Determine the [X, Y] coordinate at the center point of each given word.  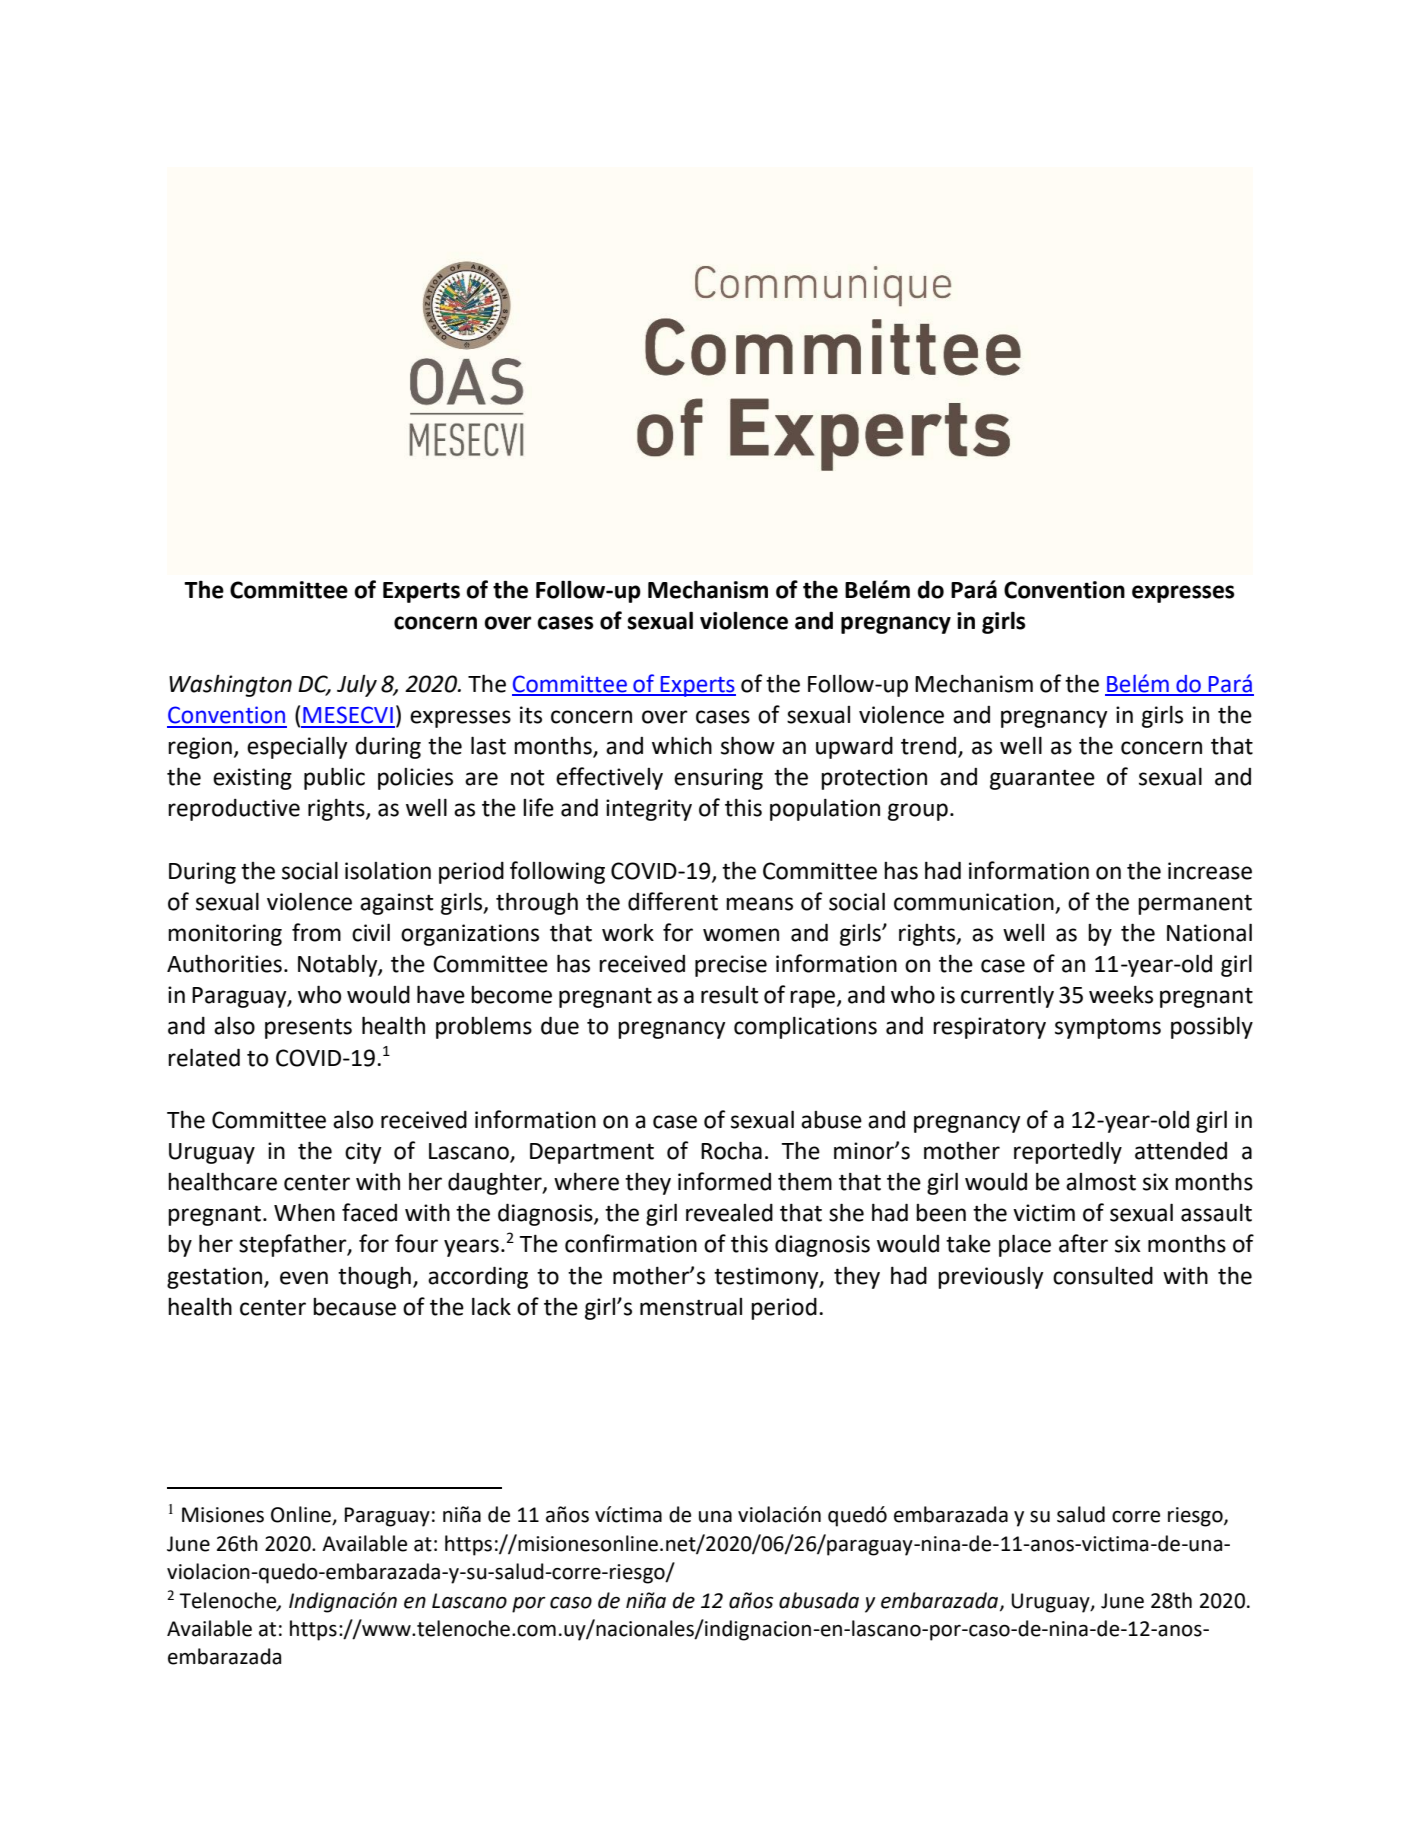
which [682, 745]
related [204, 1057]
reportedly [1068, 1152]
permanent [1195, 904]
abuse [831, 1120]
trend [928, 746]
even [304, 1278]
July [357, 686]
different [673, 901]
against [396, 904]
